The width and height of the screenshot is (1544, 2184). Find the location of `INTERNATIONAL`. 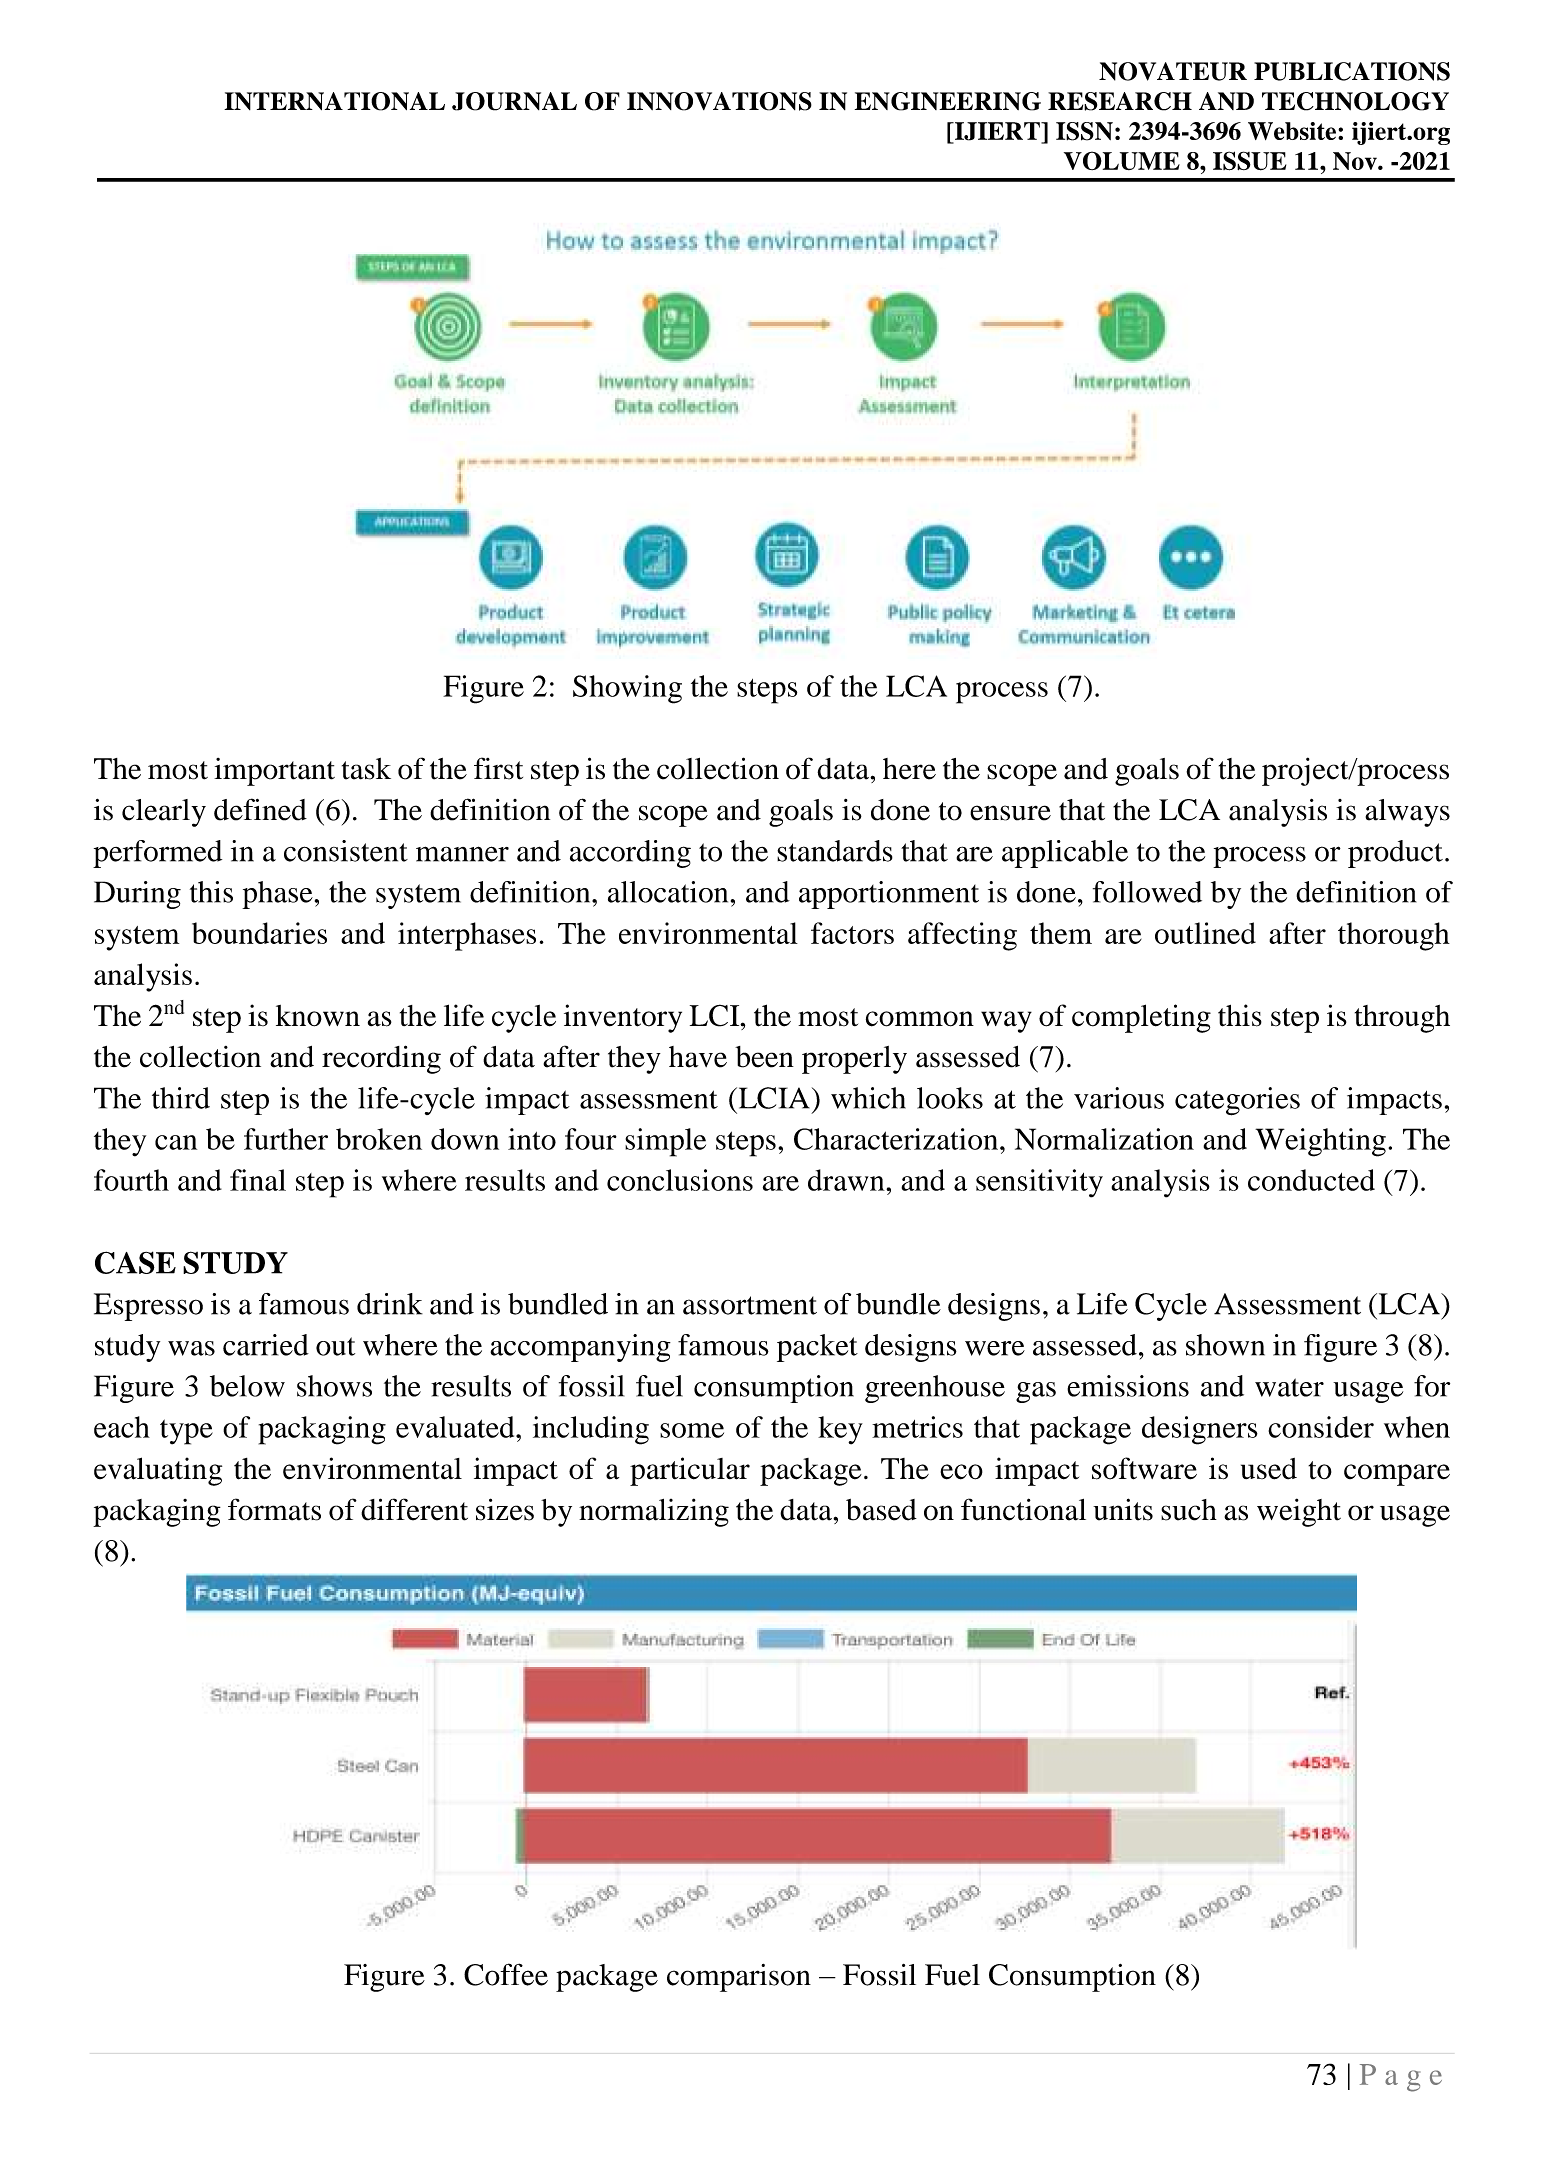

INTERNATIONAL is located at coordinates (334, 101).
